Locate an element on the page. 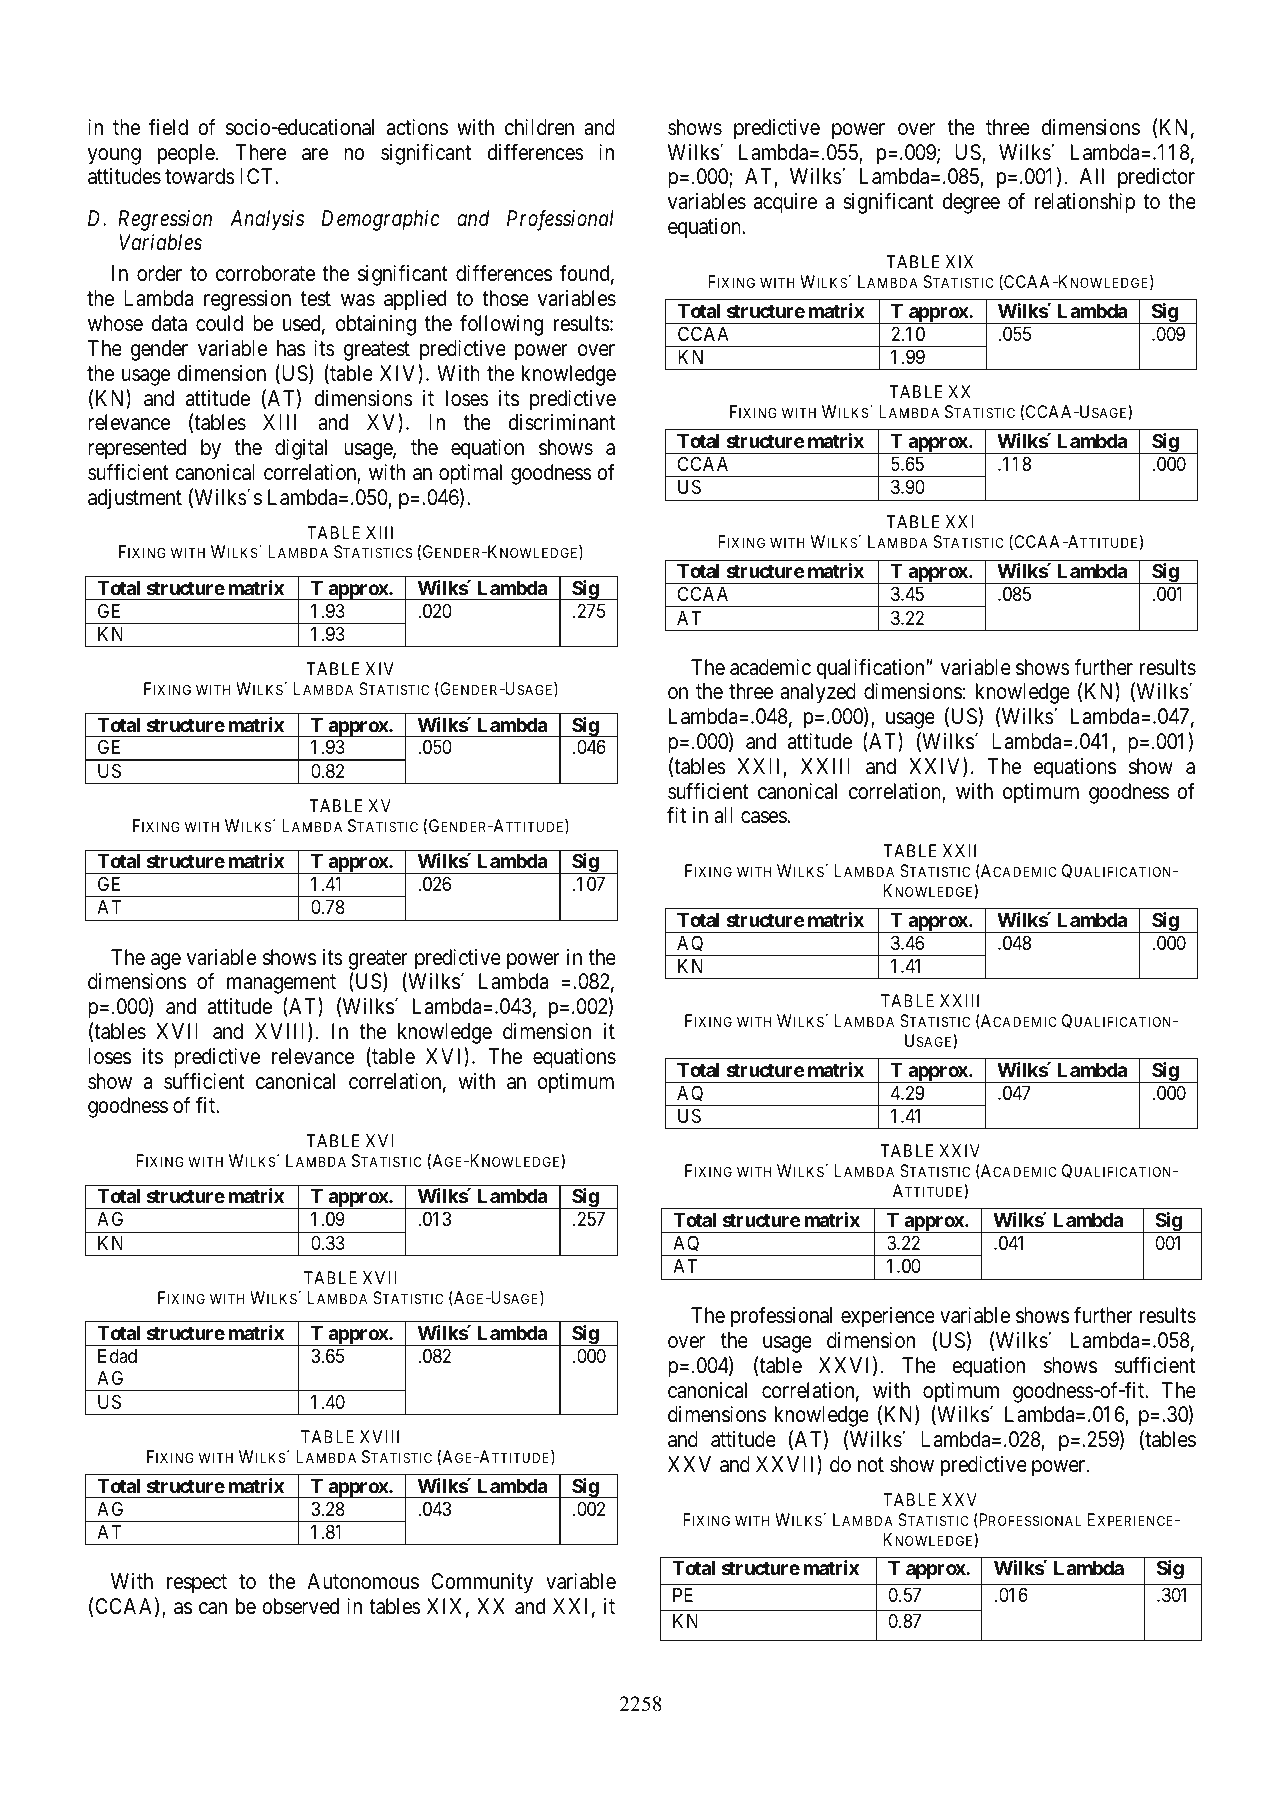 This image has width=1282, height=1815. Community is located at coordinates (482, 1583).
